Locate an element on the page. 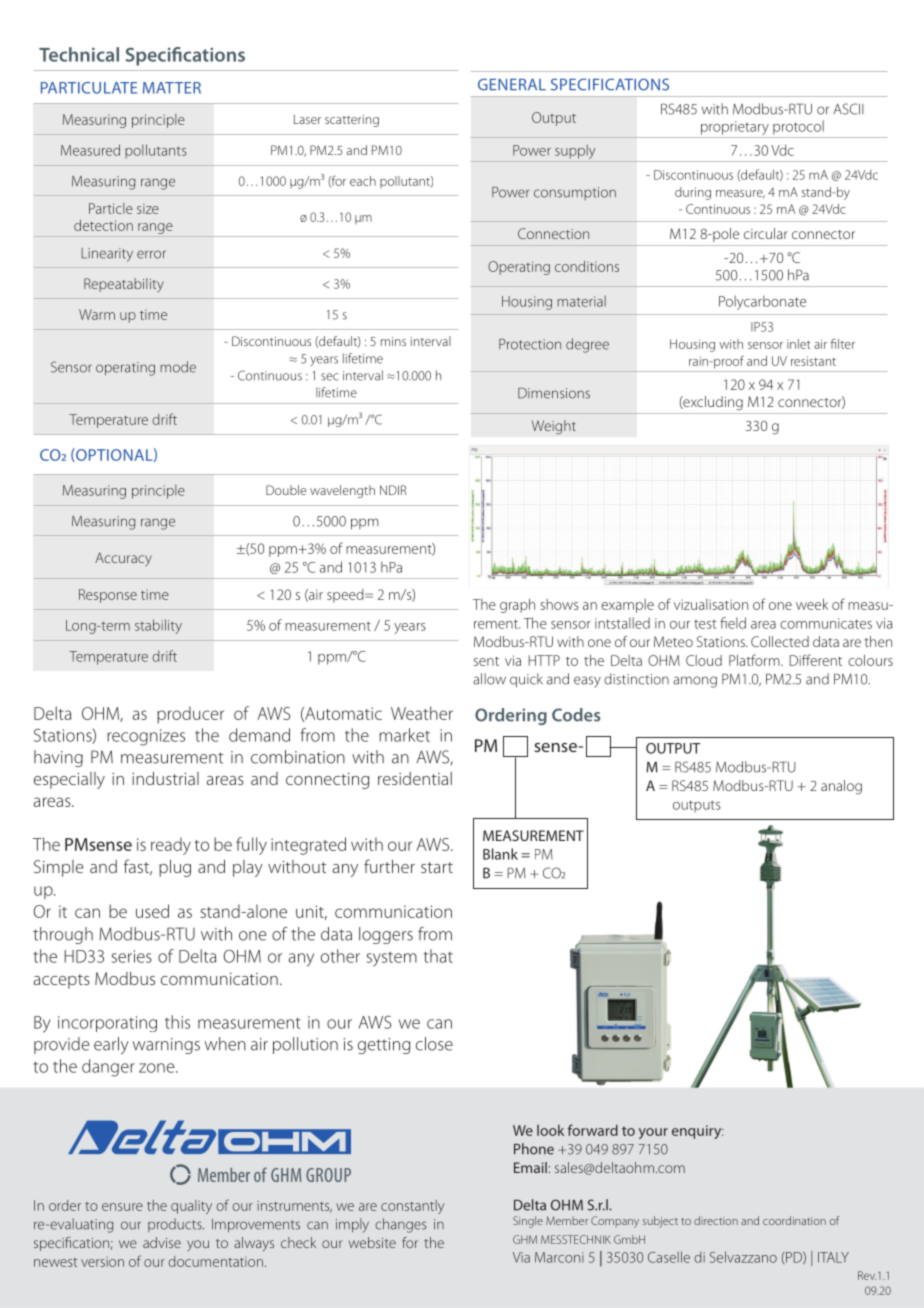 This document has width=924, height=1308. resistant is located at coordinates (813, 361).
